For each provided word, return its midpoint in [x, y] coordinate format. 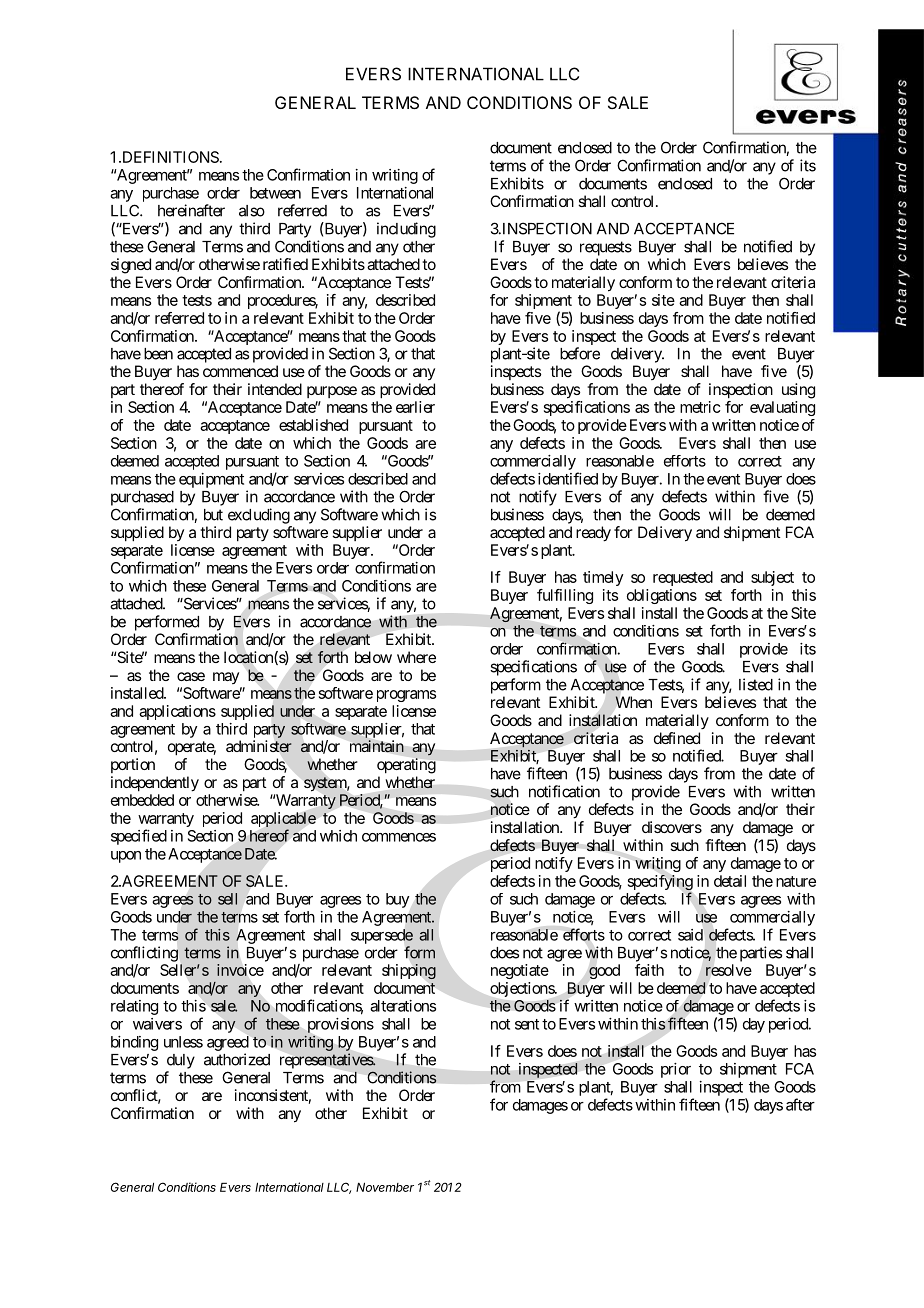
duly [181, 1061]
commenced [240, 371]
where [416, 657]
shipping [409, 972]
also [252, 211]
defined [677, 738]
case [191, 676]
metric [700, 407]
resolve [729, 970]
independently [155, 784]
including [406, 230]
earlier [415, 407]
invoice [240, 970]
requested [683, 578]
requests [606, 248]
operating [406, 766]
